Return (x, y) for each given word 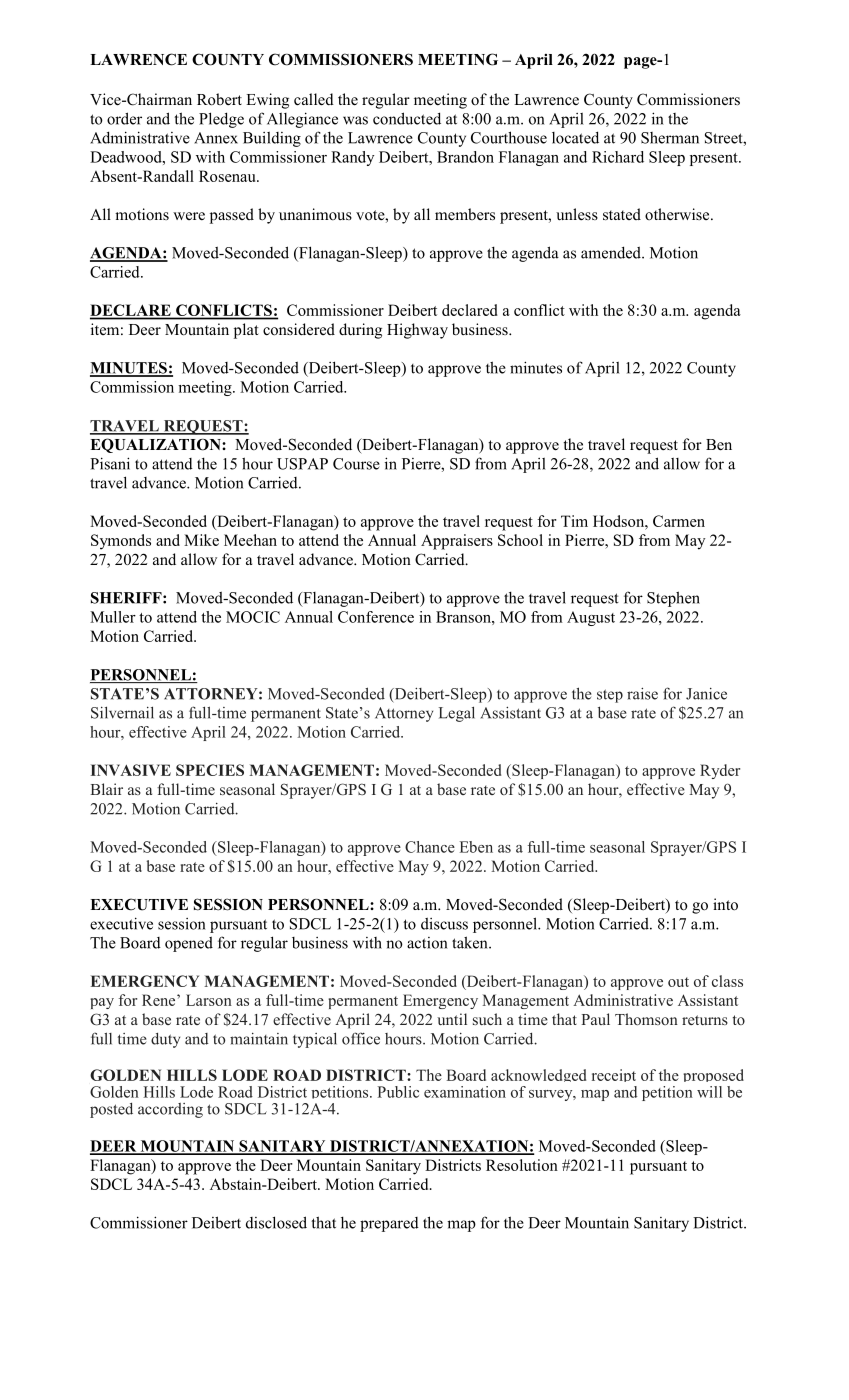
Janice (706, 694)
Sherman (670, 138)
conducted (407, 118)
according (170, 1110)
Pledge (221, 120)
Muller (113, 617)
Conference (376, 617)
